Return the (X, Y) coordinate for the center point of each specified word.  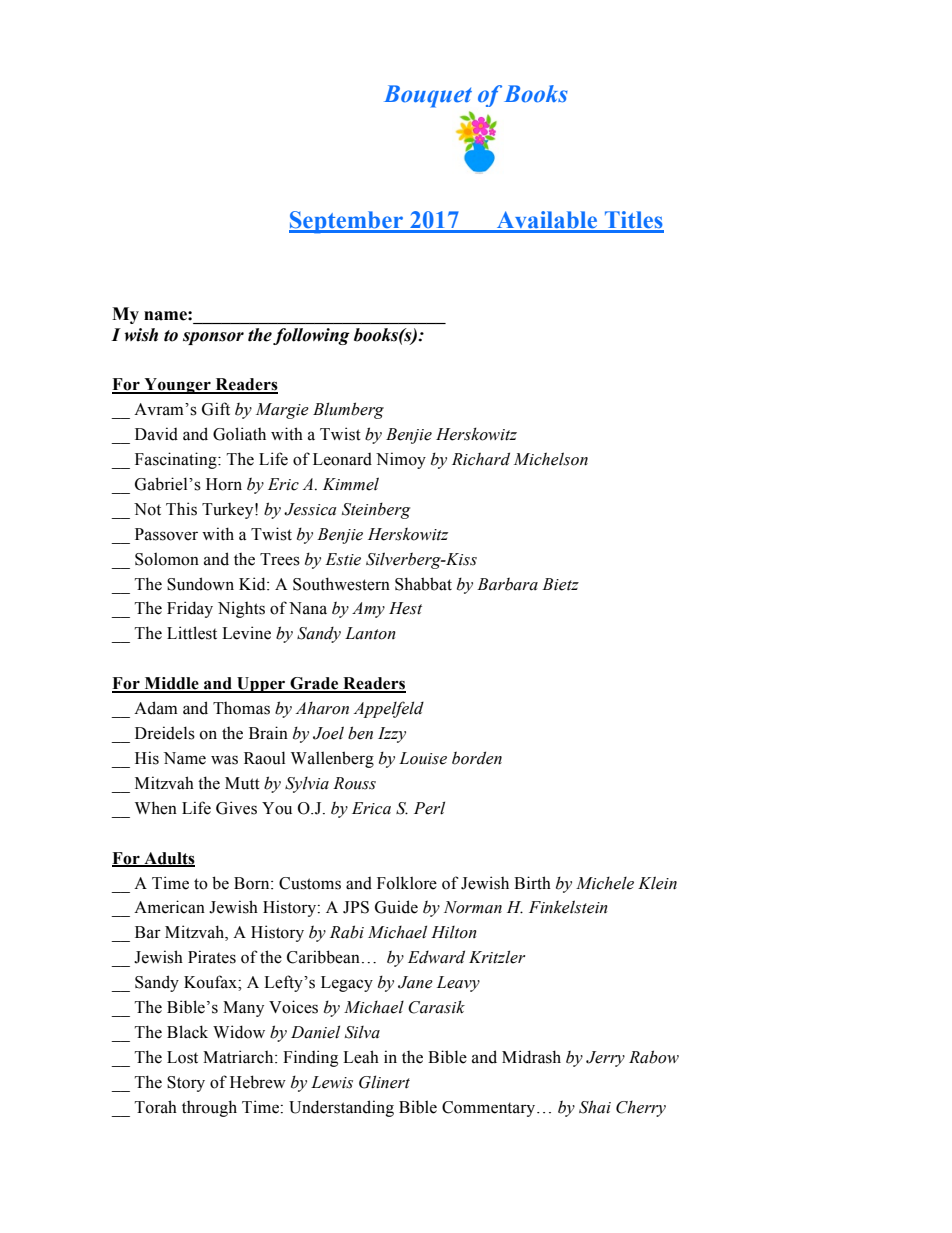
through (209, 1108)
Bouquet (428, 96)
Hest (405, 608)
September (347, 222)
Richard (481, 459)
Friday (190, 609)
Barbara (507, 584)
